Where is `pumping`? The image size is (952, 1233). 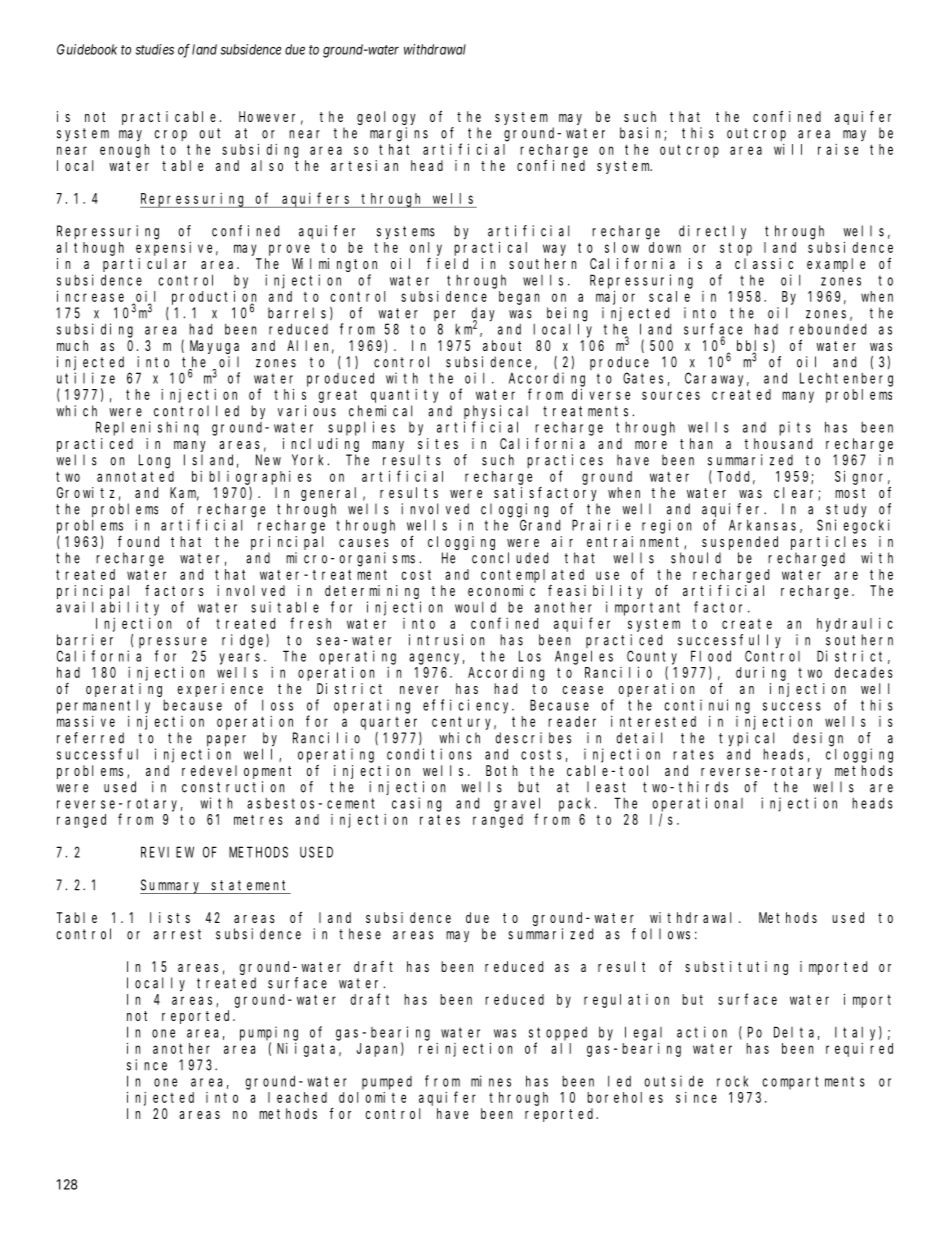
pumping is located at coordinates (269, 1033).
